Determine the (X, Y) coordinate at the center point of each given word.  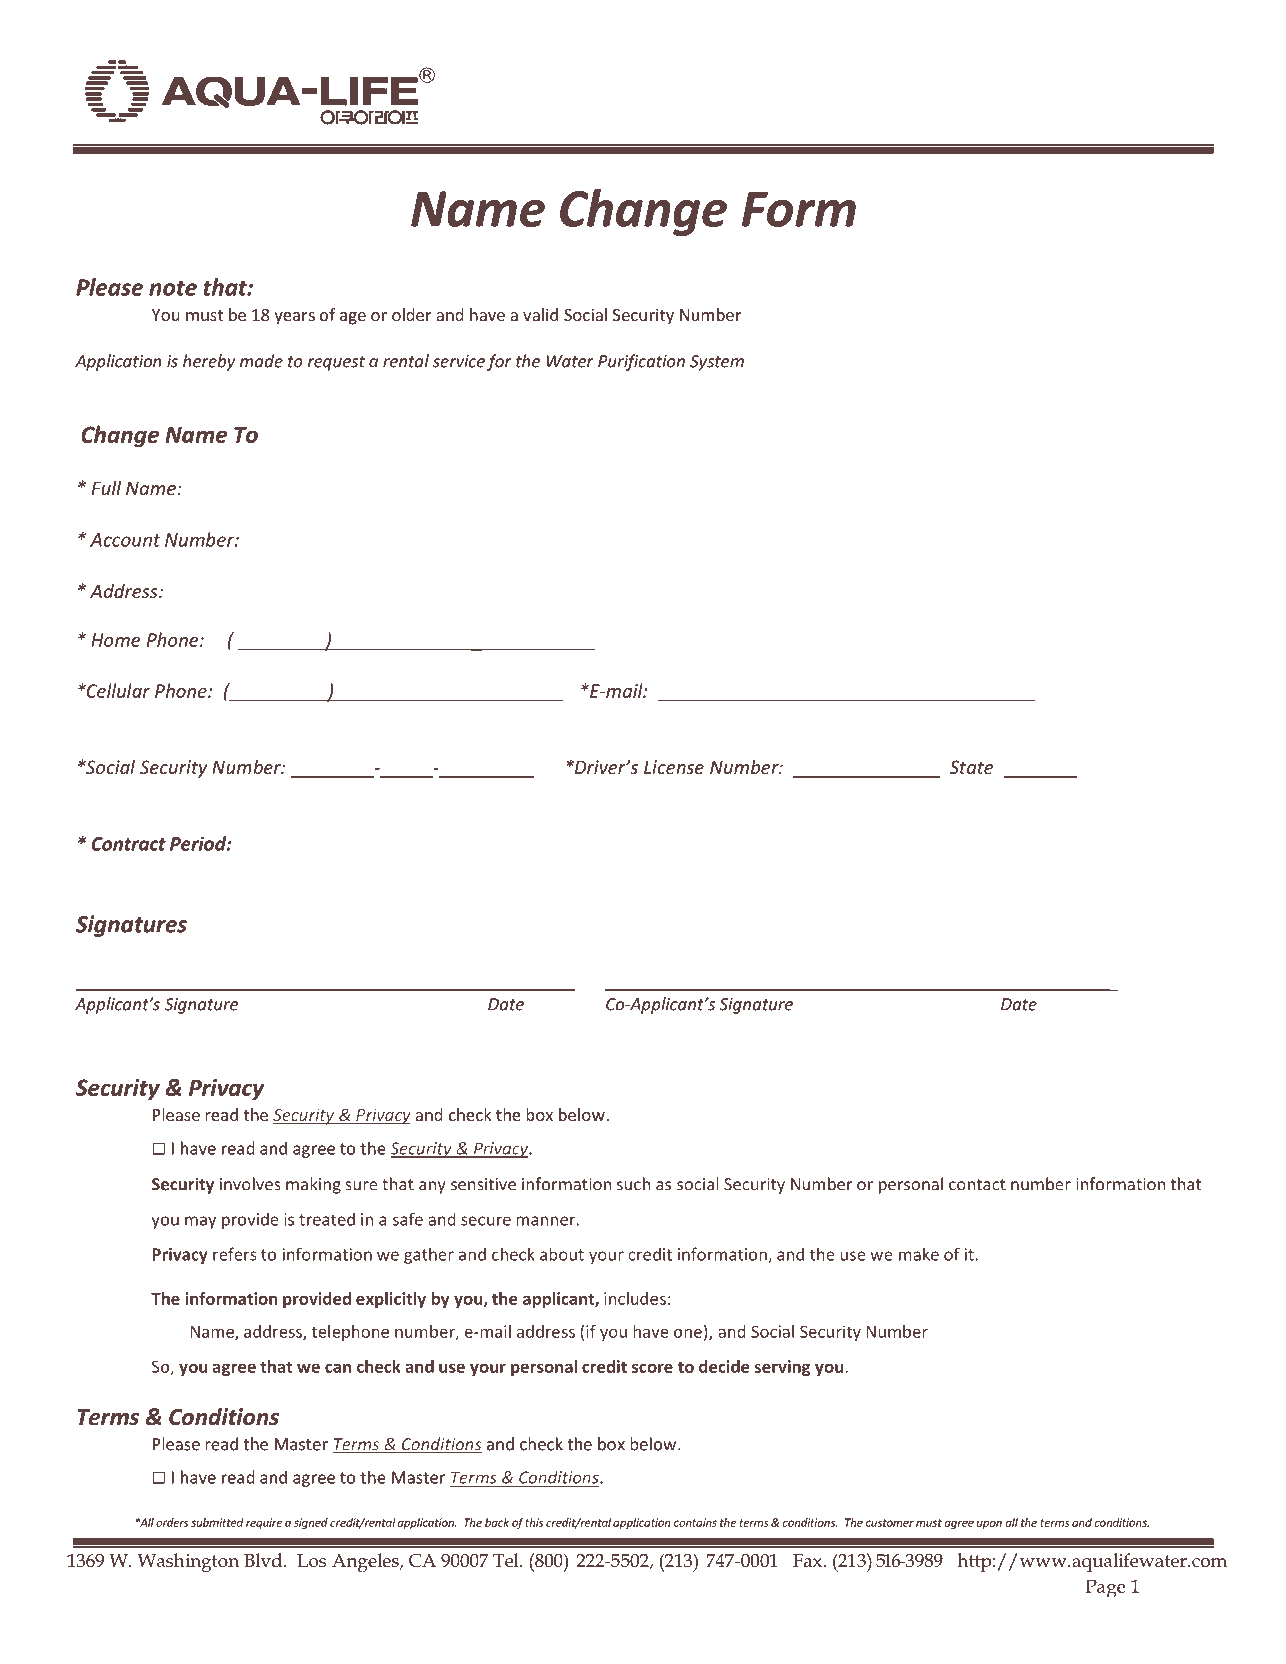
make (919, 1254)
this (534, 1522)
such (633, 1184)
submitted (217, 1522)
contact (977, 1185)
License (674, 767)
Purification (641, 362)
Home (115, 640)
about (562, 1254)
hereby (209, 362)
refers (235, 1254)
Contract (128, 844)
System (717, 363)
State (971, 767)
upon (989, 1524)
